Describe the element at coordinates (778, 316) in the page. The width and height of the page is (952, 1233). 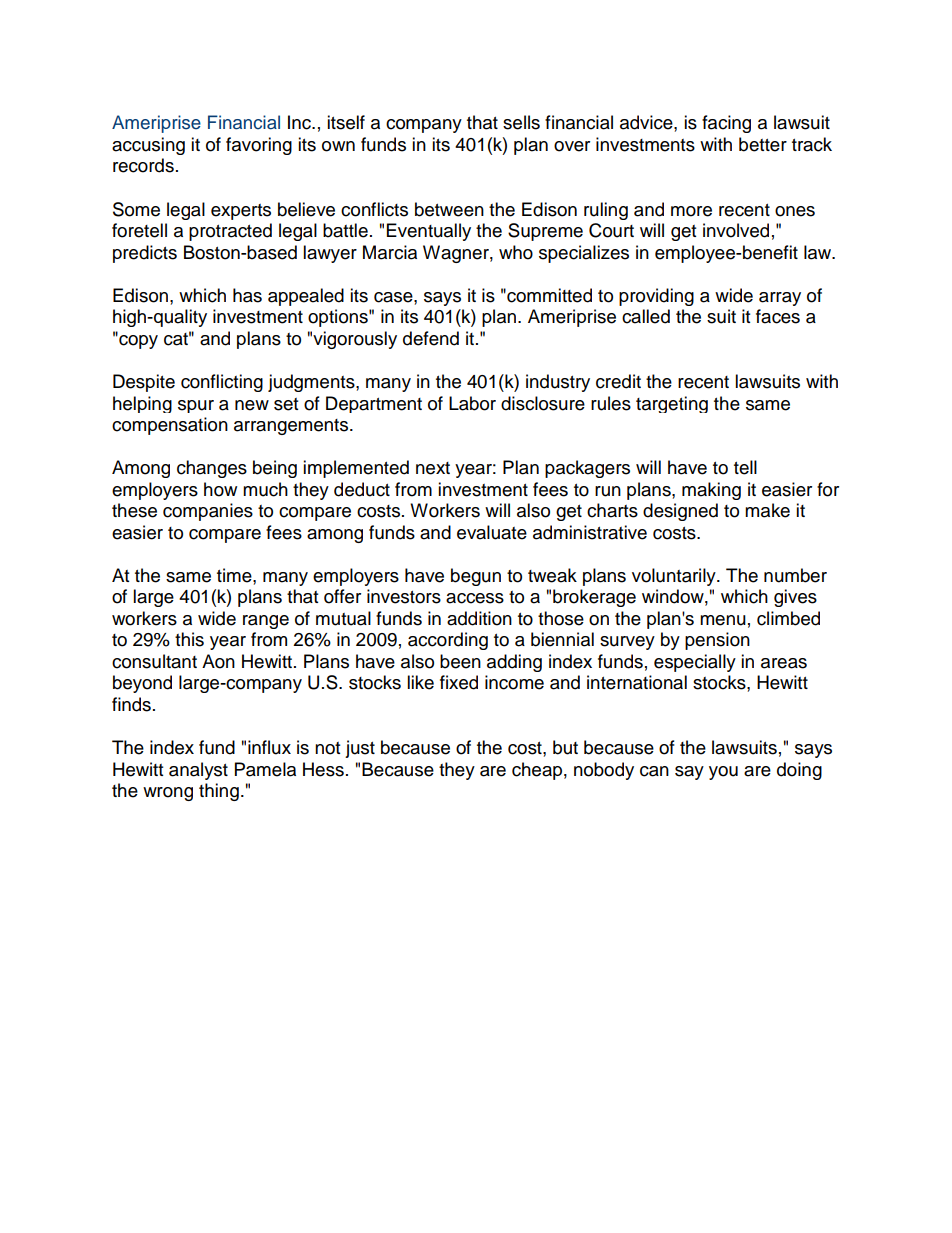
I see `faces` at that location.
